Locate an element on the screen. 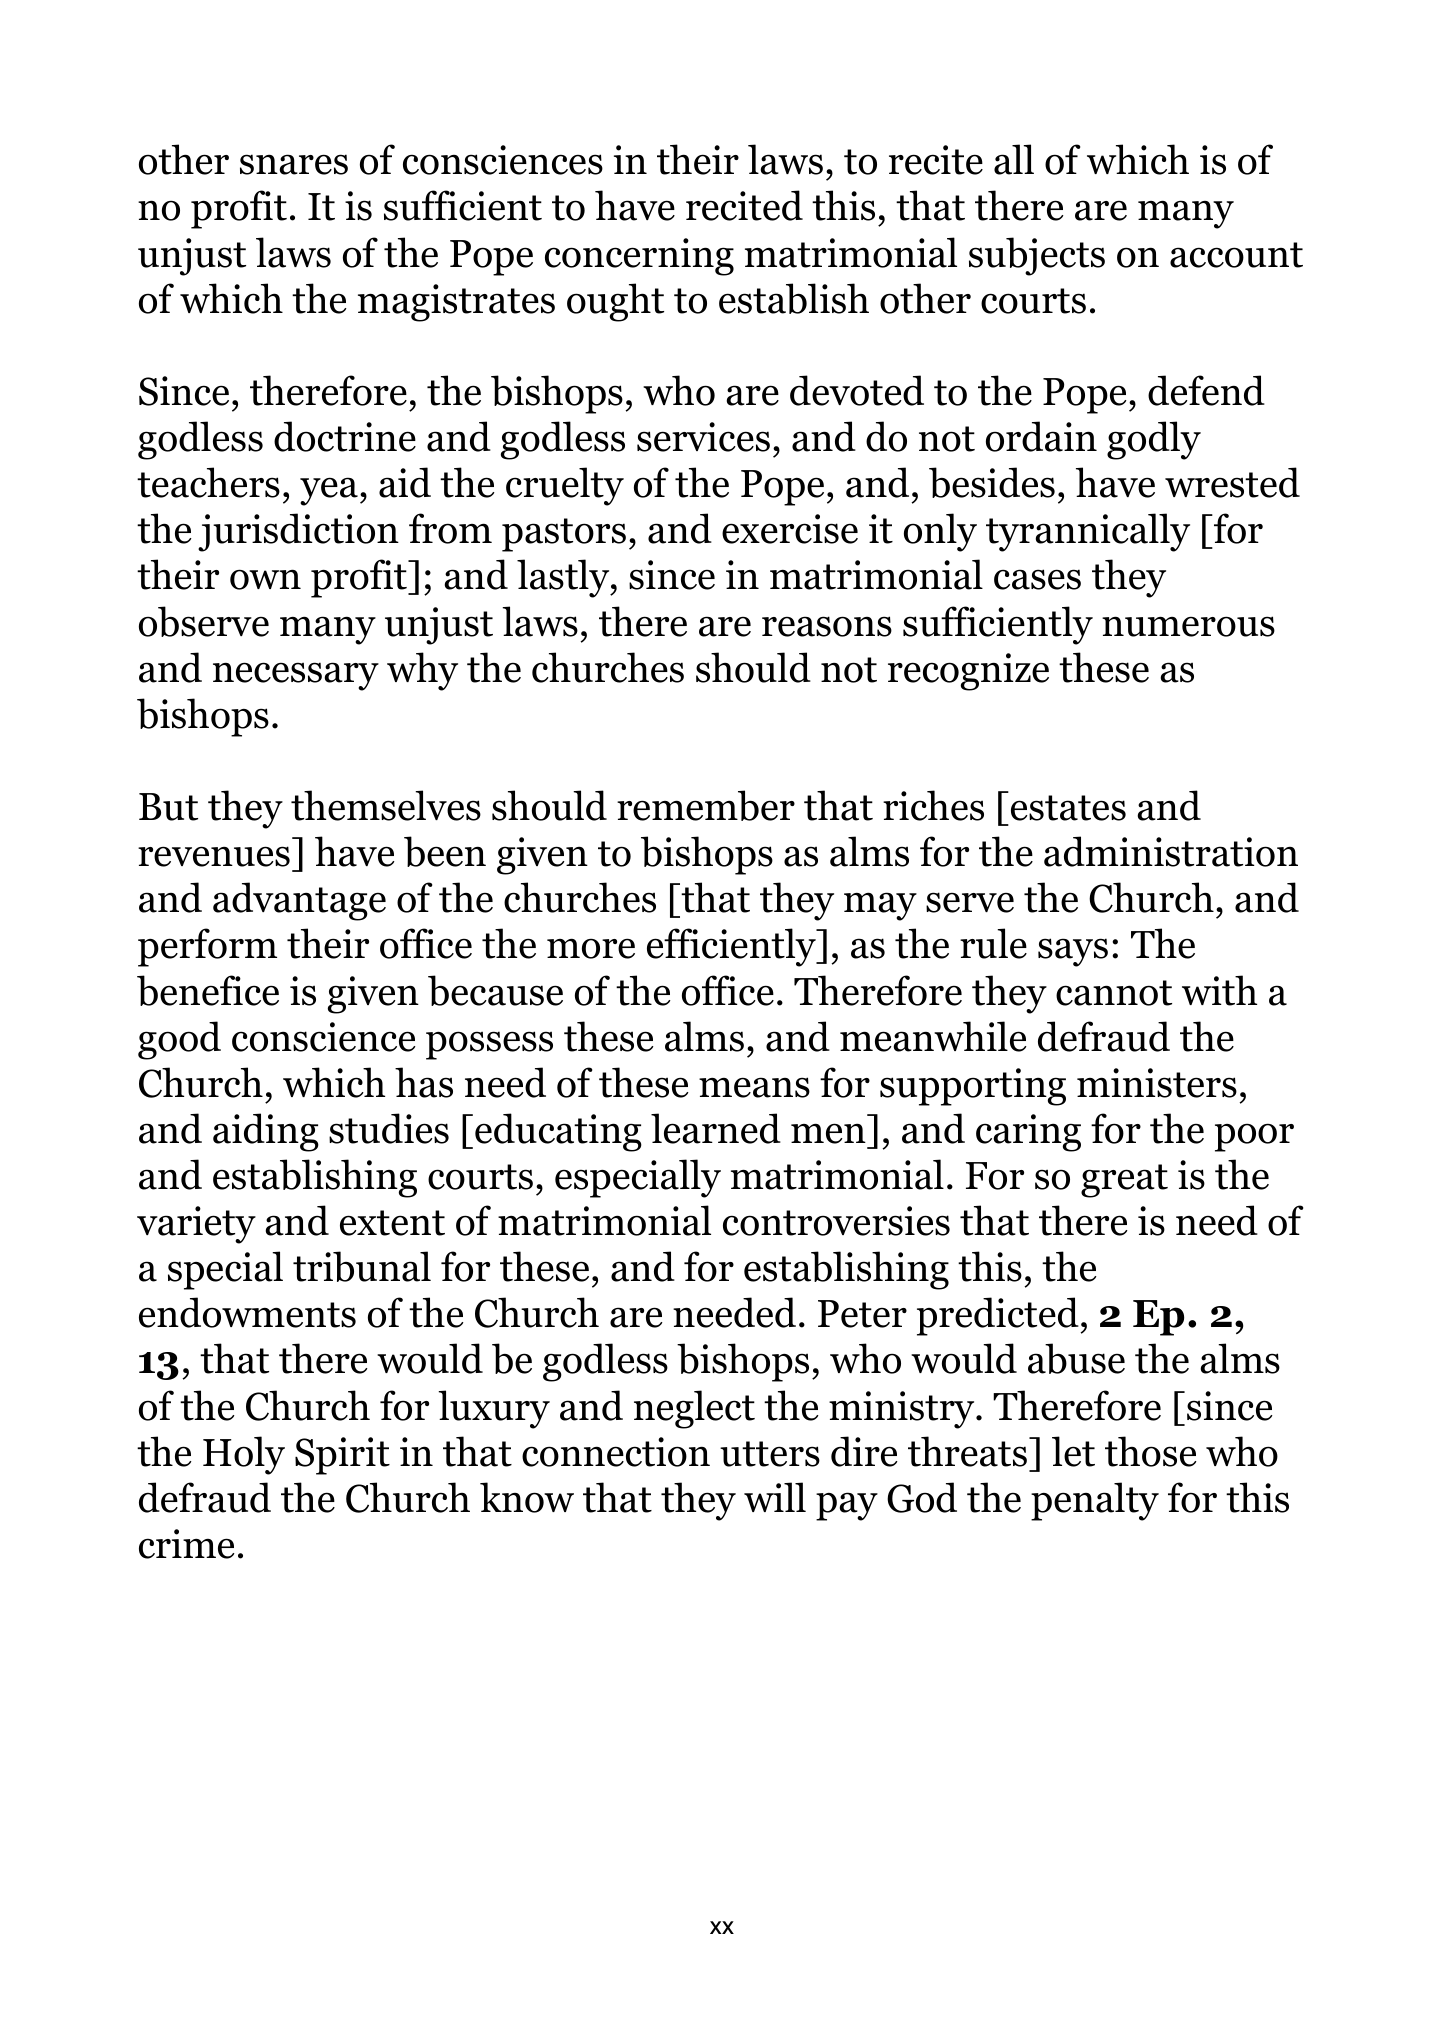  Spirit is located at coordinates (342, 1456).
